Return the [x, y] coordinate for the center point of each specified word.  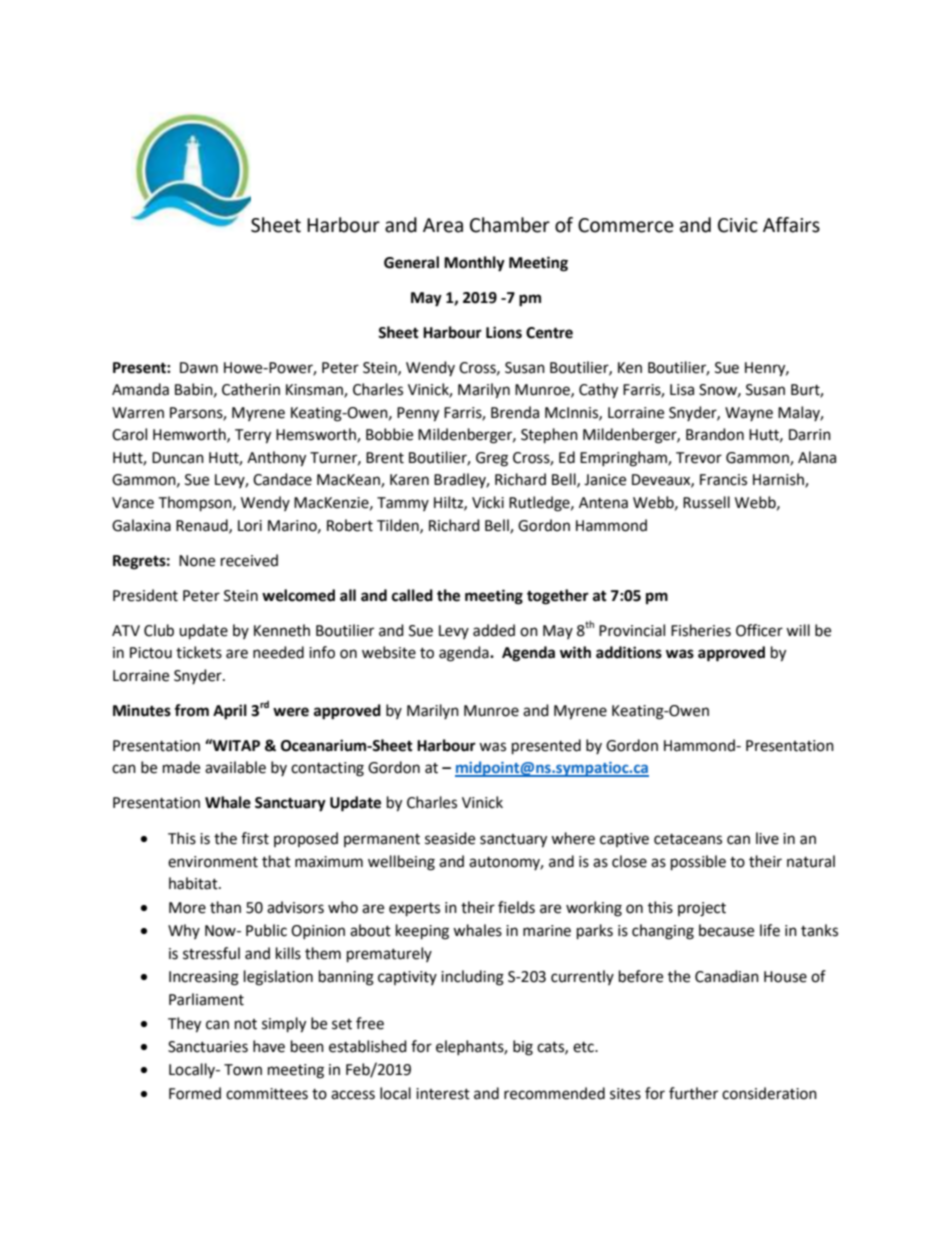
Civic [738, 225]
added [494, 630]
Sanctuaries [208, 1047]
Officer [759, 630]
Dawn [199, 368]
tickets [199, 652]
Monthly [474, 264]
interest [443, 1094]
